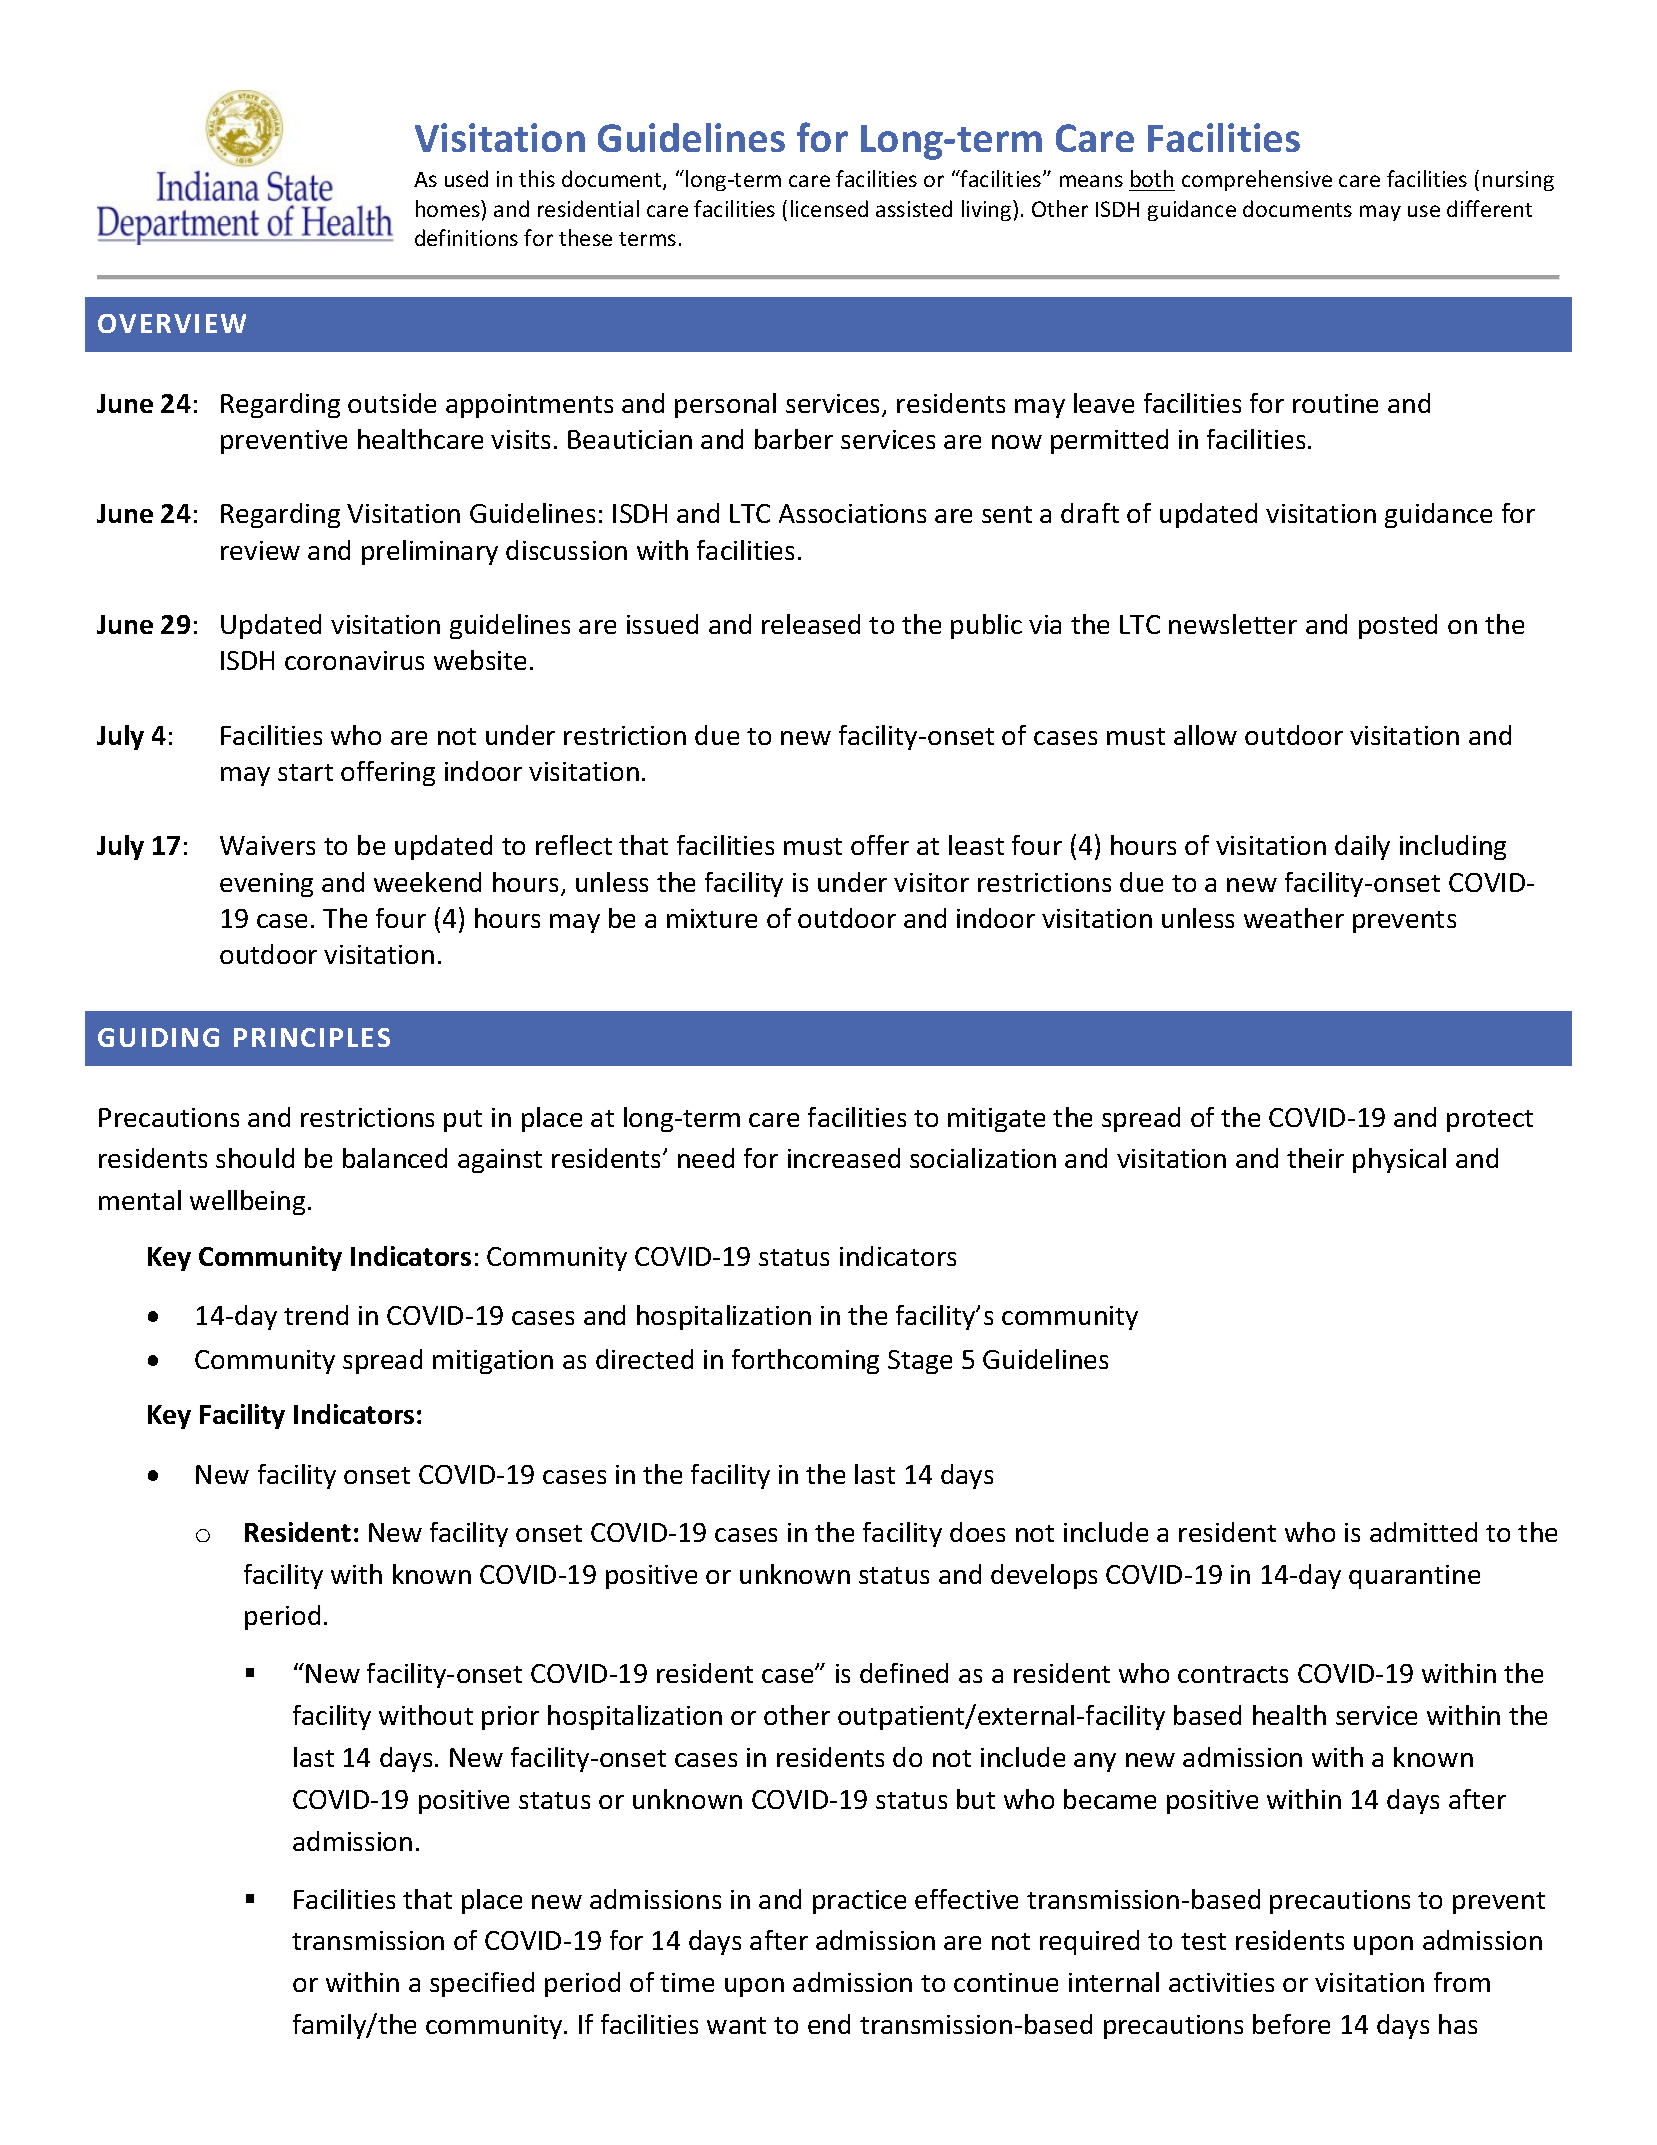 Image resolution: width=1657 pixels, height=2145 pixels. What do you see at coordinates (449, 208) in the page?
I see `homes` at bounding box center [449, 208].
